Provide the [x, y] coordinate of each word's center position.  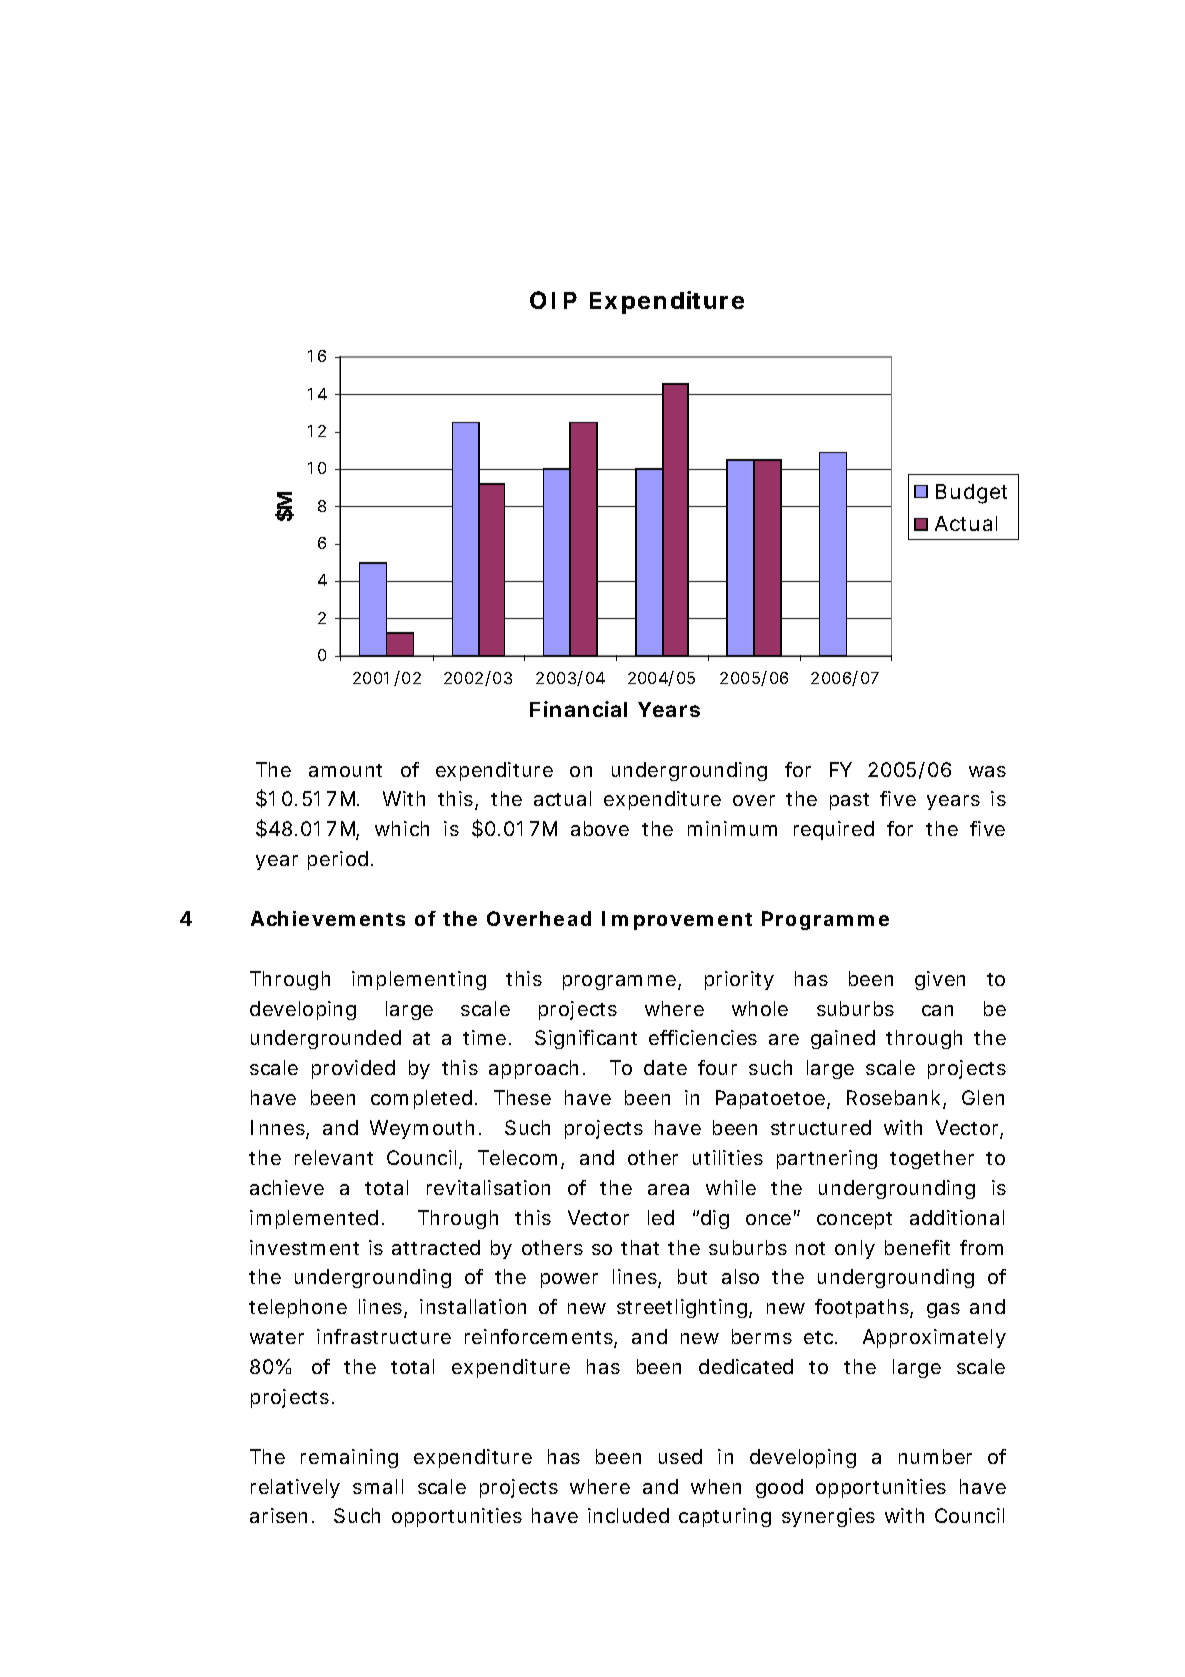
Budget [971, 494]
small [378, 1486]
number [935, 1456]
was [987, 771]
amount [345, 770]
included [628, 1515]
